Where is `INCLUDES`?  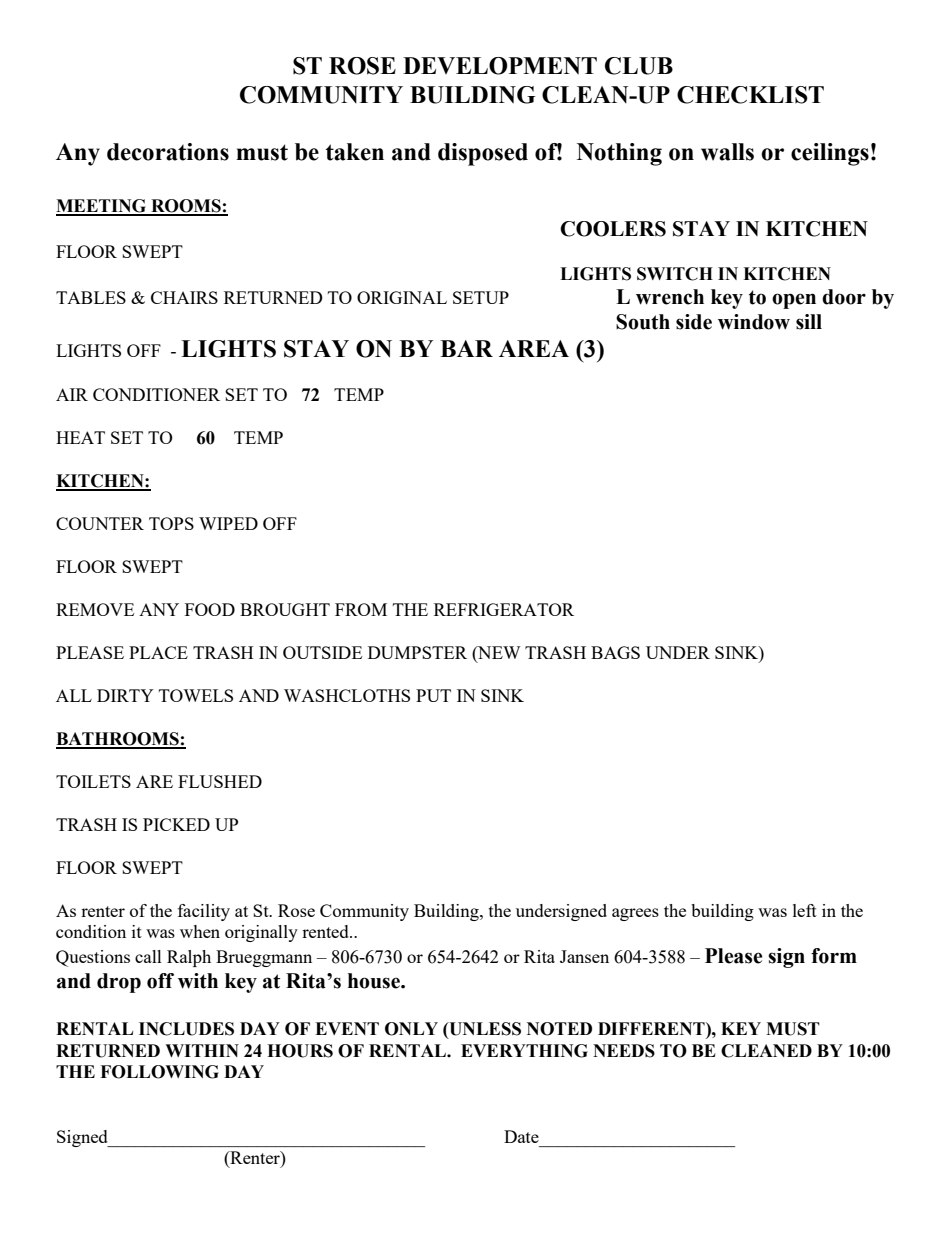
INCLUDES is located at coordinates (186, 1029).
